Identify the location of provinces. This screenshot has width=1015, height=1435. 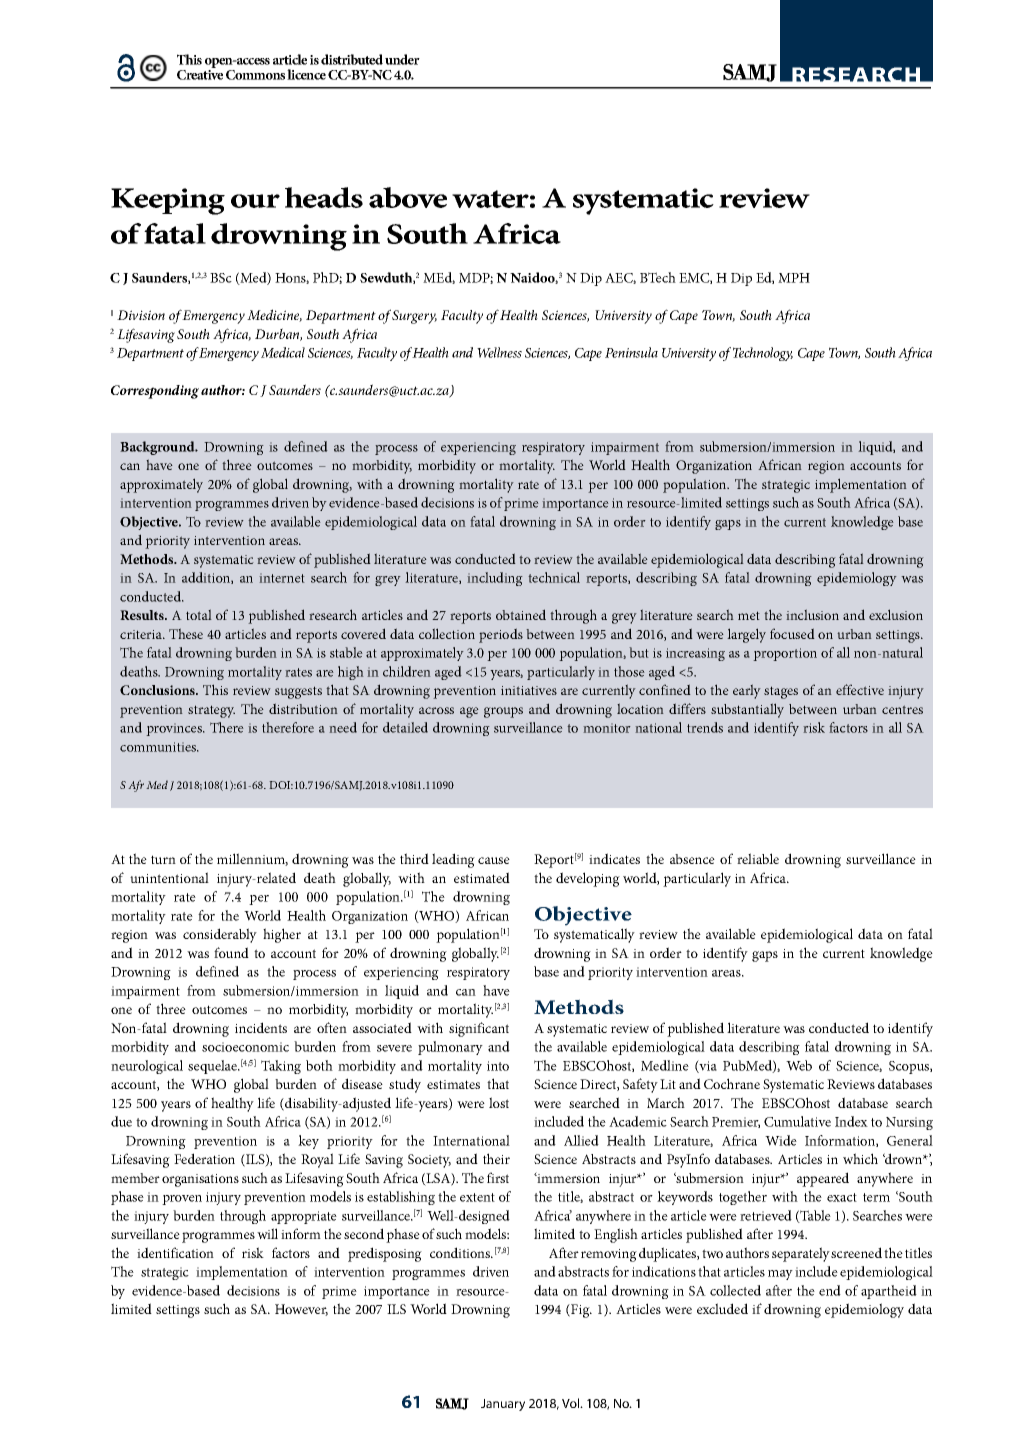
(175, 729).
